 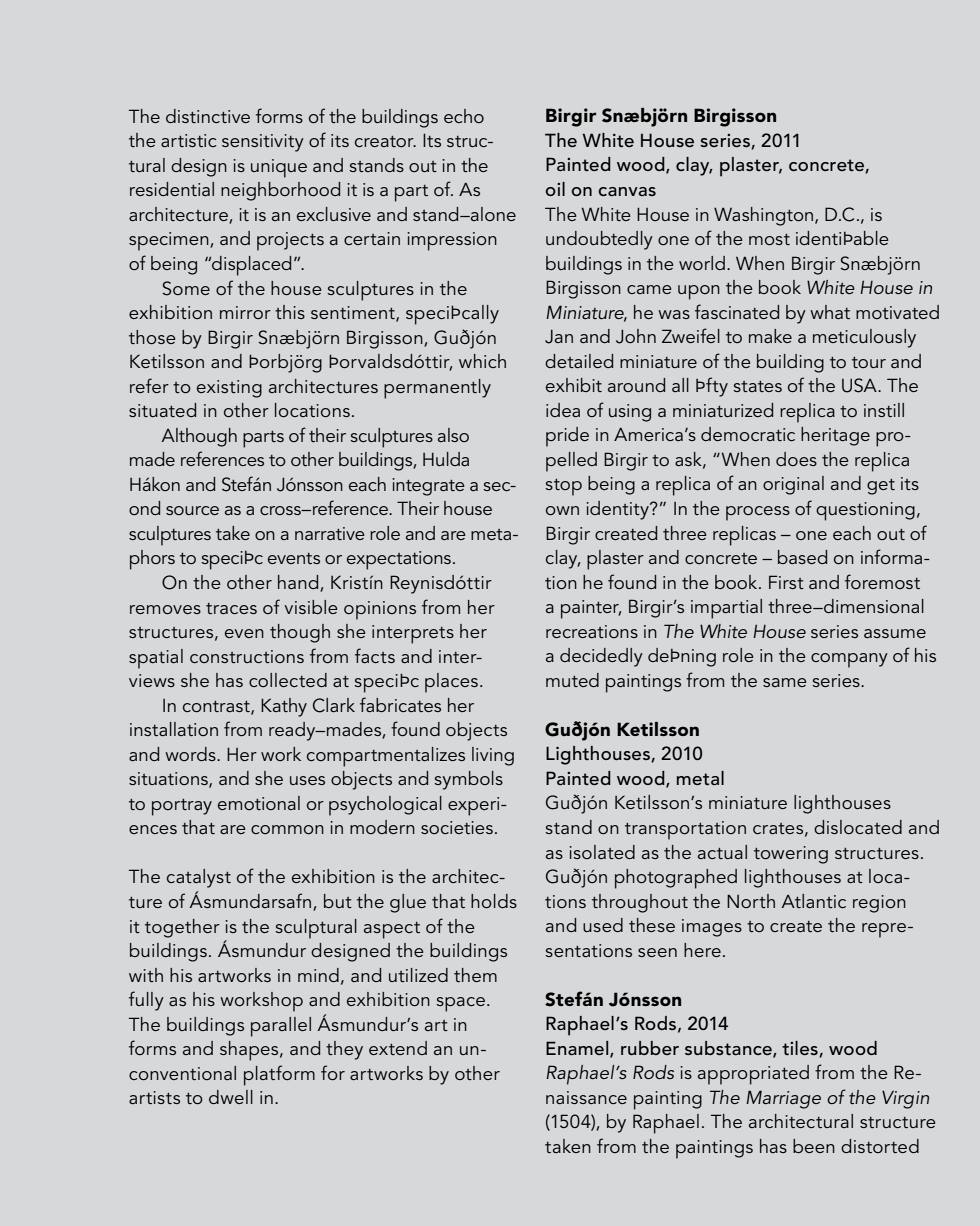 What do you see at coordinates (182, 807) in the page?
I see `portray` at bounding box center [182, 807].
